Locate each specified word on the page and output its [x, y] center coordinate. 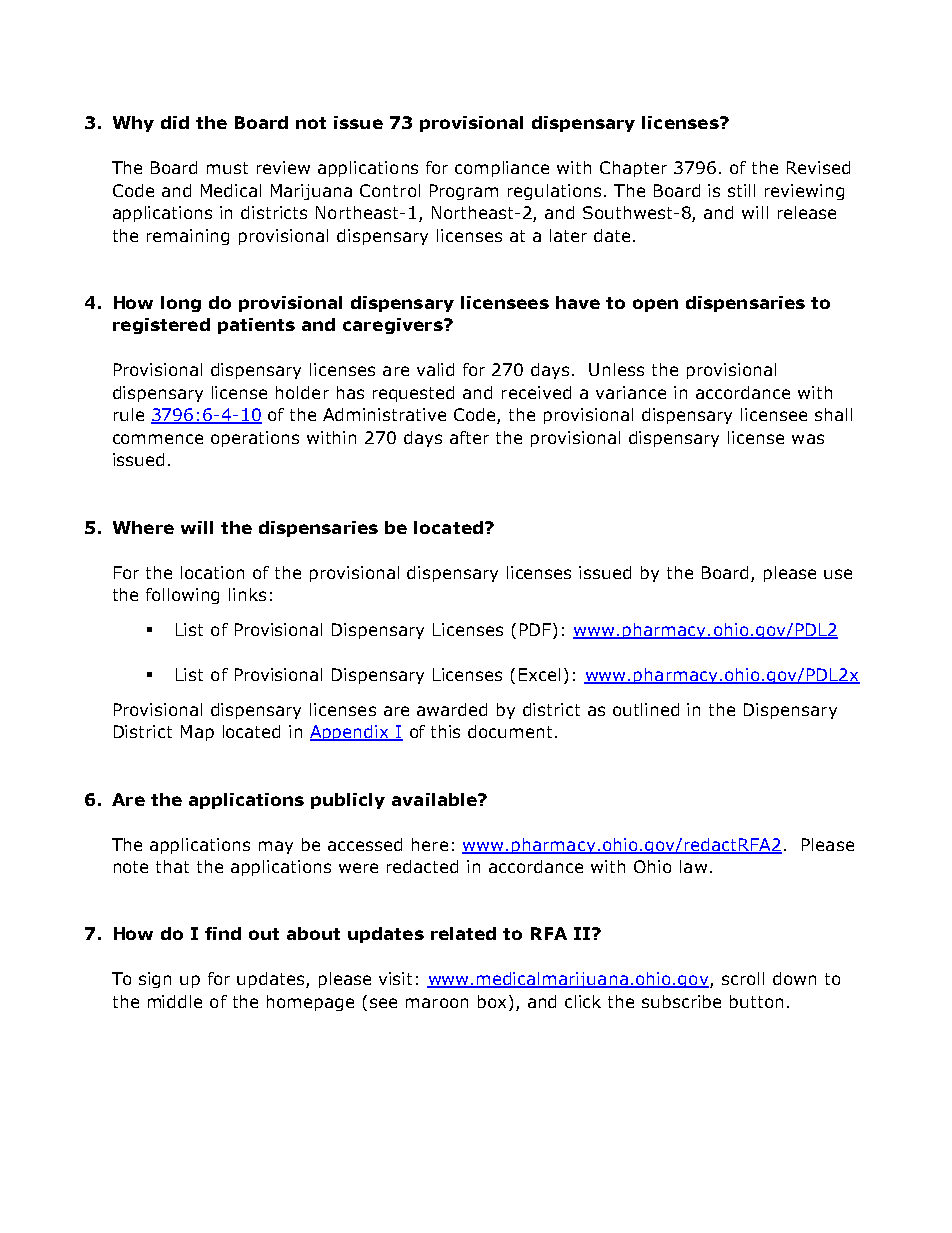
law [693, 866]
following [182, 596]
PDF [537, 629]
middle [175, 1001]
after [469, 437]
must [227, 168]
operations [255, 439]
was [808, 439]
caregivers [394, 326]
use [838, 574]
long [181, 304]
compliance [502, 169]
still [741, 190]
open [655, 305]
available [435, 799]
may [276, 847]
